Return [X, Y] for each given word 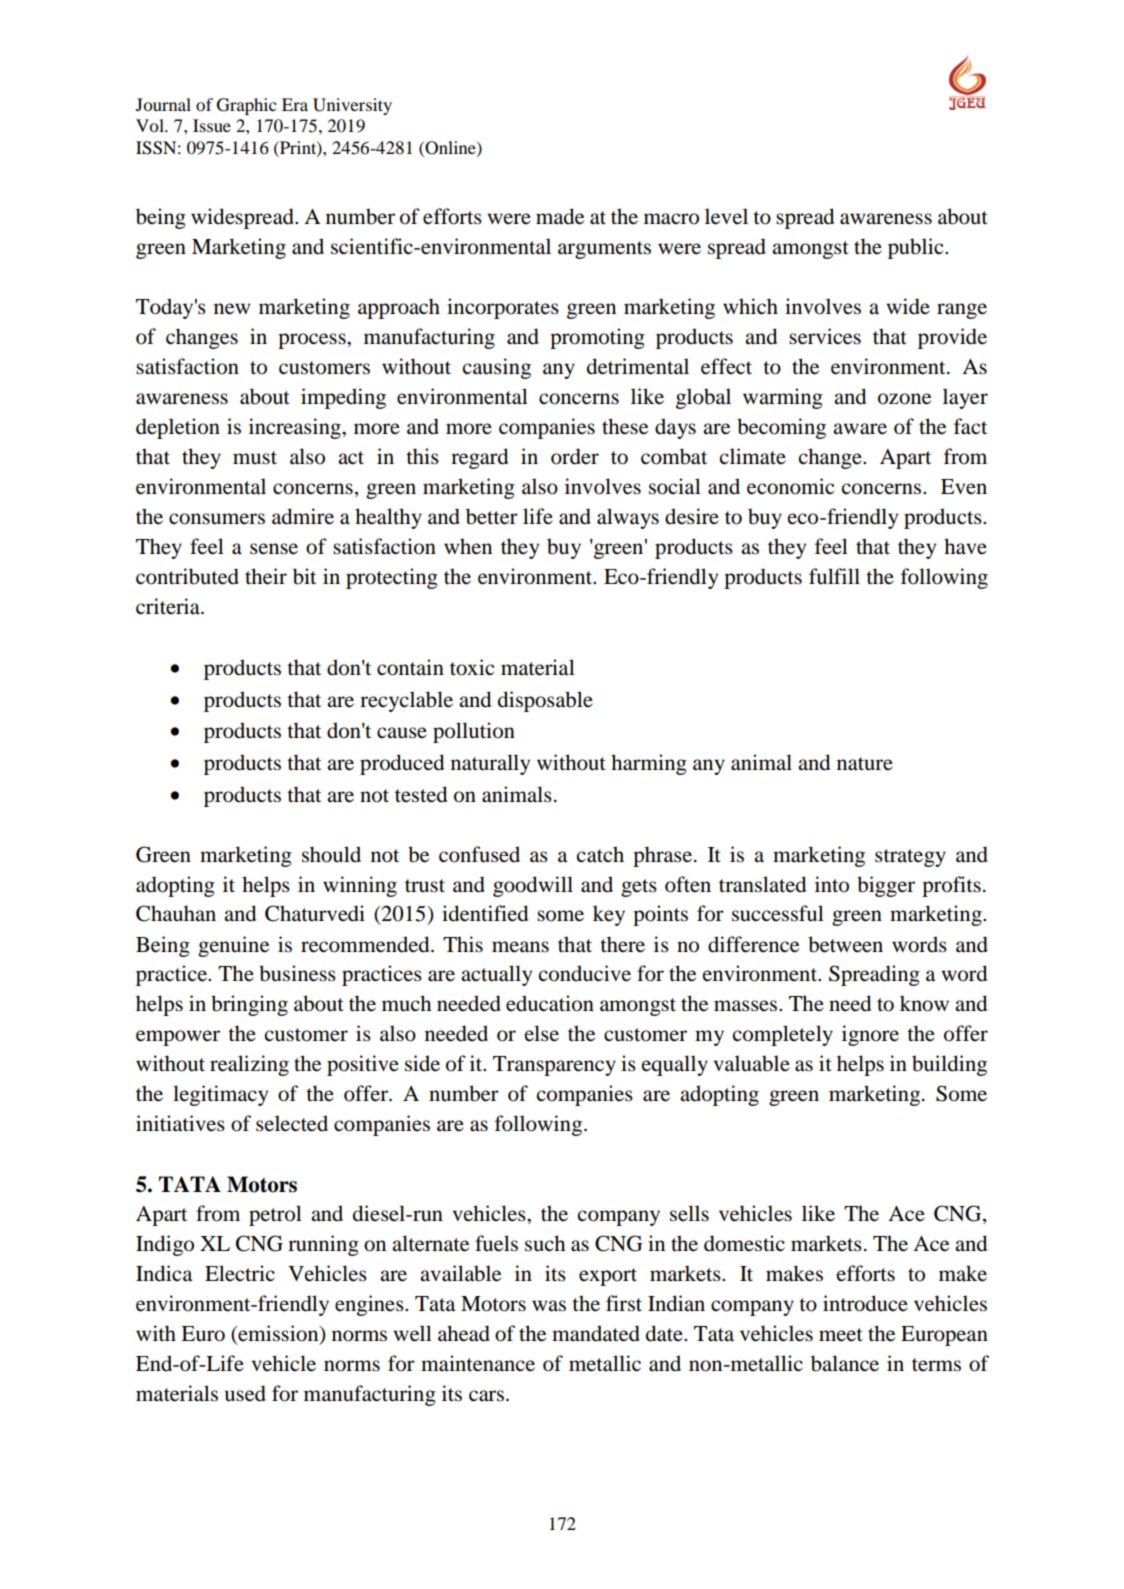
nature [865, 764]
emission [278, 1334]
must [255, 458]
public [917, 248]
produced [402, 764]
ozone [904, 399]
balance [845, 1363]
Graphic [247, 106]
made [560, 216]
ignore [870, 1035]
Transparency [554, 1066]
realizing [249, 1065]
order [575, 456]
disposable [545, 701]
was [549, 1306]
